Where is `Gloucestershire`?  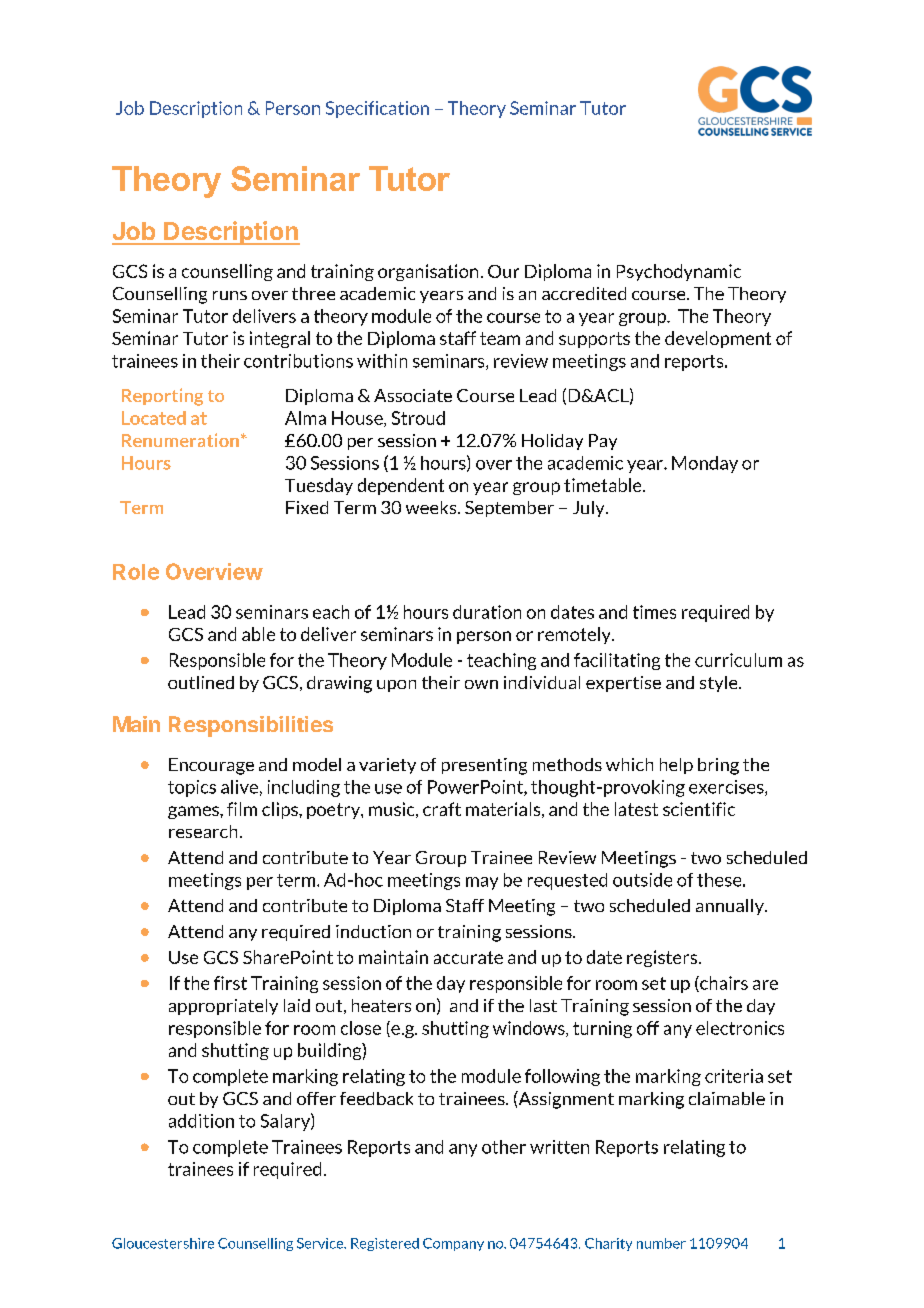 Gloucestershire is located at coordinates (163, 1243).
